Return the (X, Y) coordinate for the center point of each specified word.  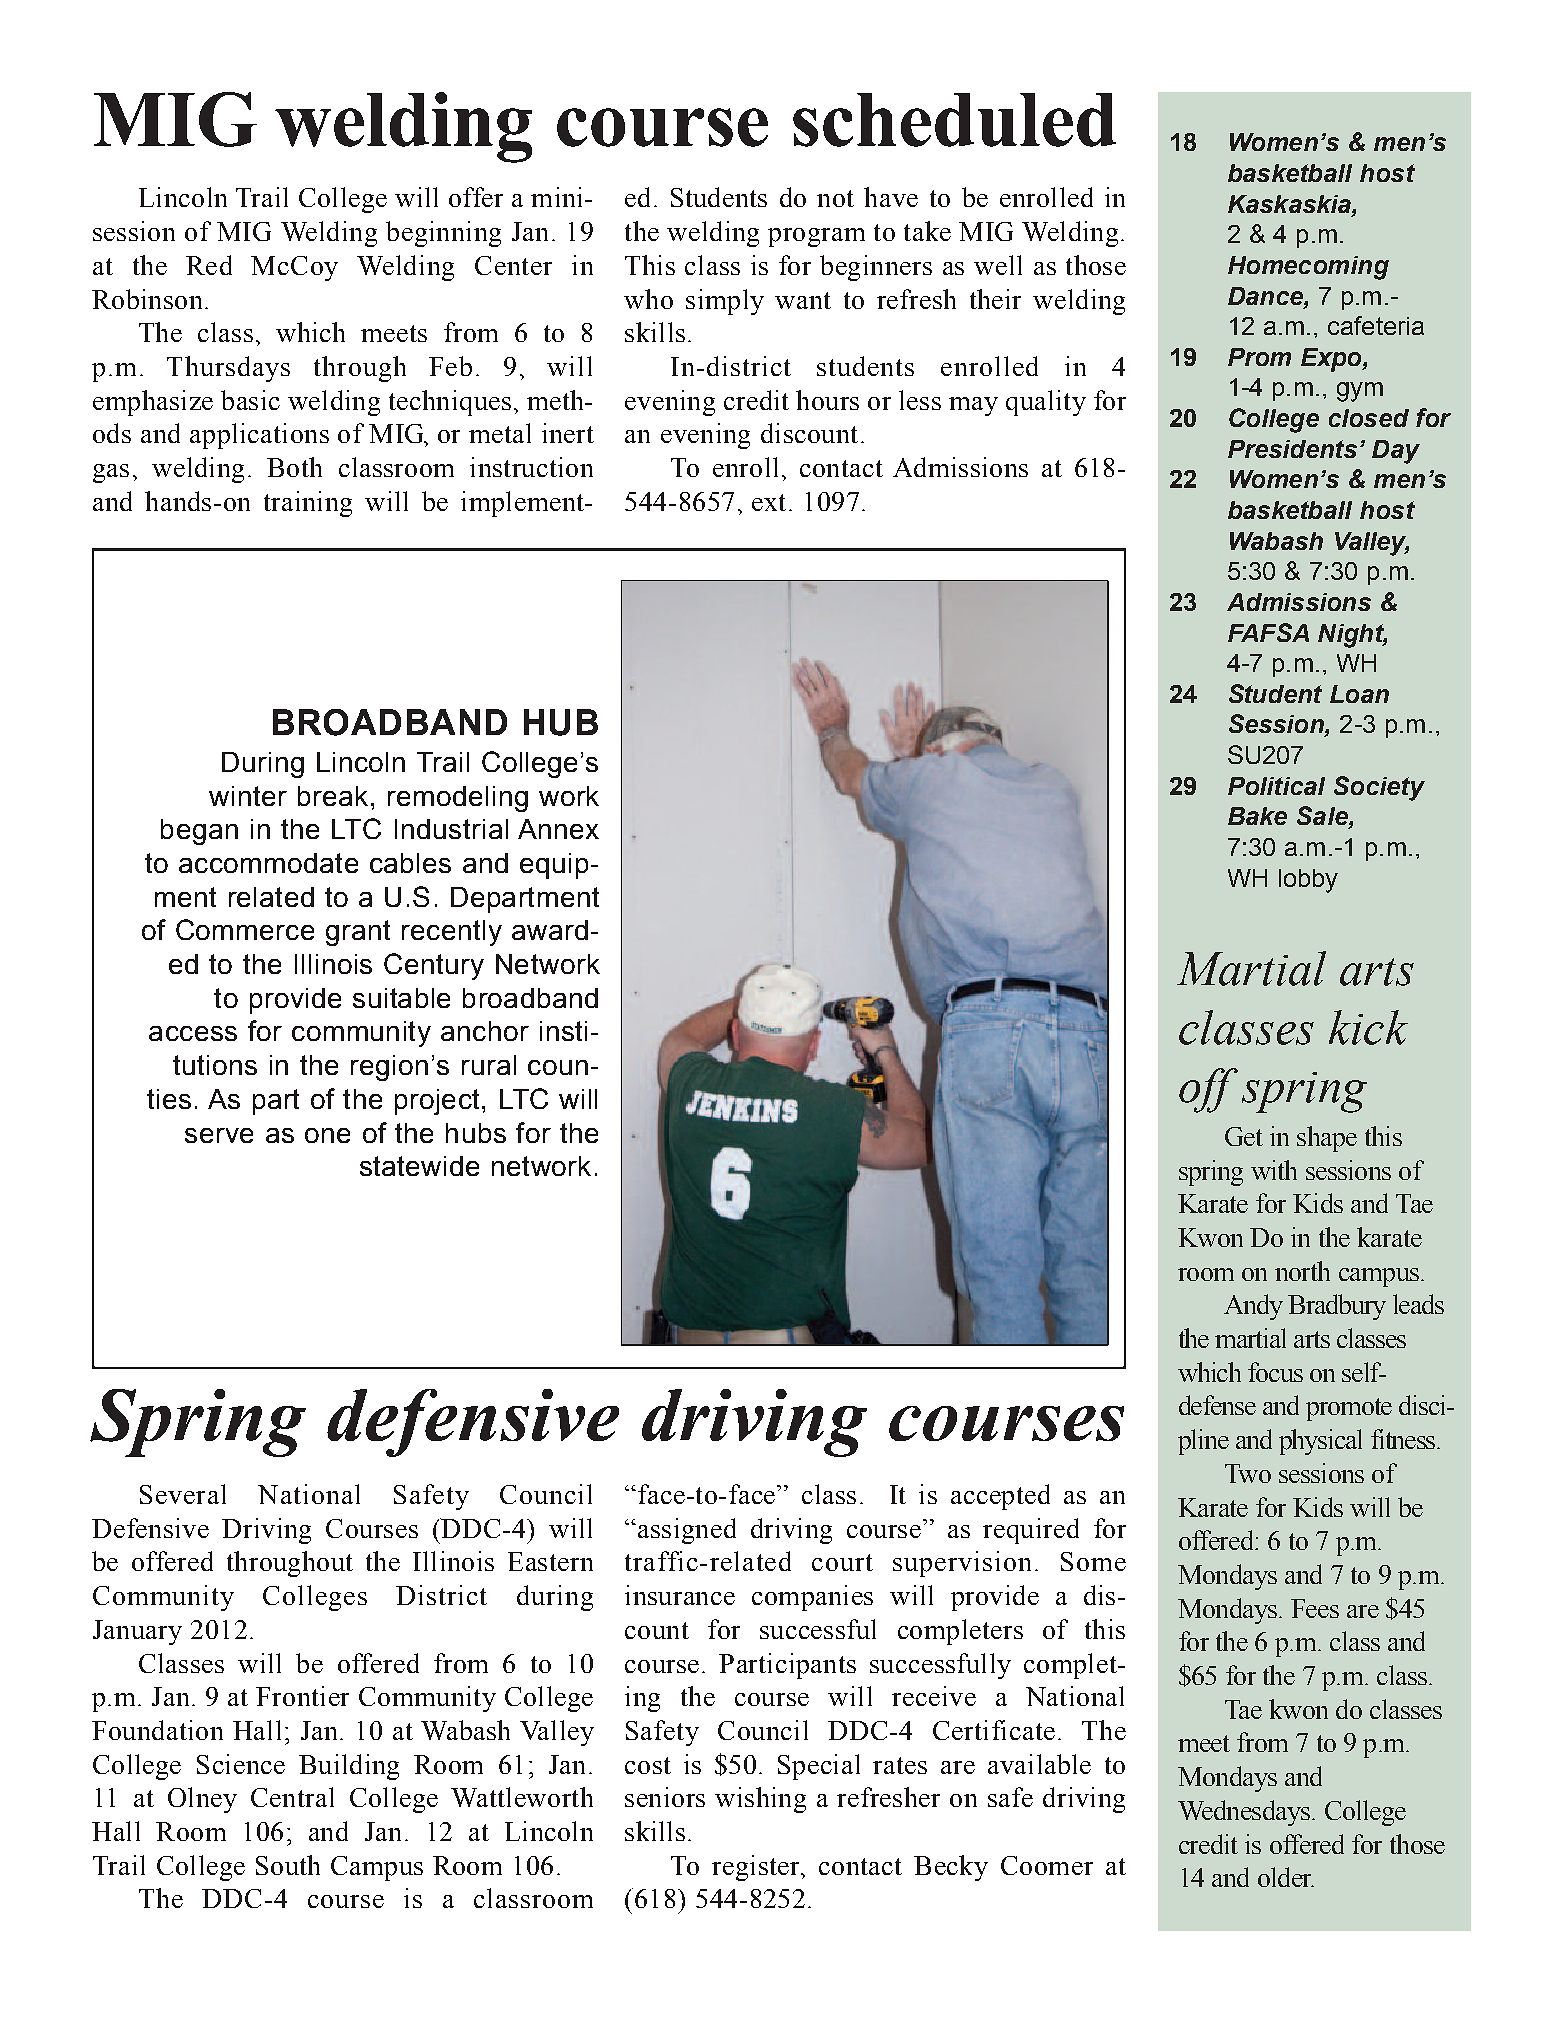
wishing (760, 1800)
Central (292, 1797)
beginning (443, 234)
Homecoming (1308, 268)
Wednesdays (1244, 1813)
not (835, 198)
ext (769, 502)
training (308, 504)
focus (1275, 1372)
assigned (687, 1531)
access (193, 1033)
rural (489, 1065)
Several (183, 1494)
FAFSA (1268, 632)
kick (1368, 1027)
